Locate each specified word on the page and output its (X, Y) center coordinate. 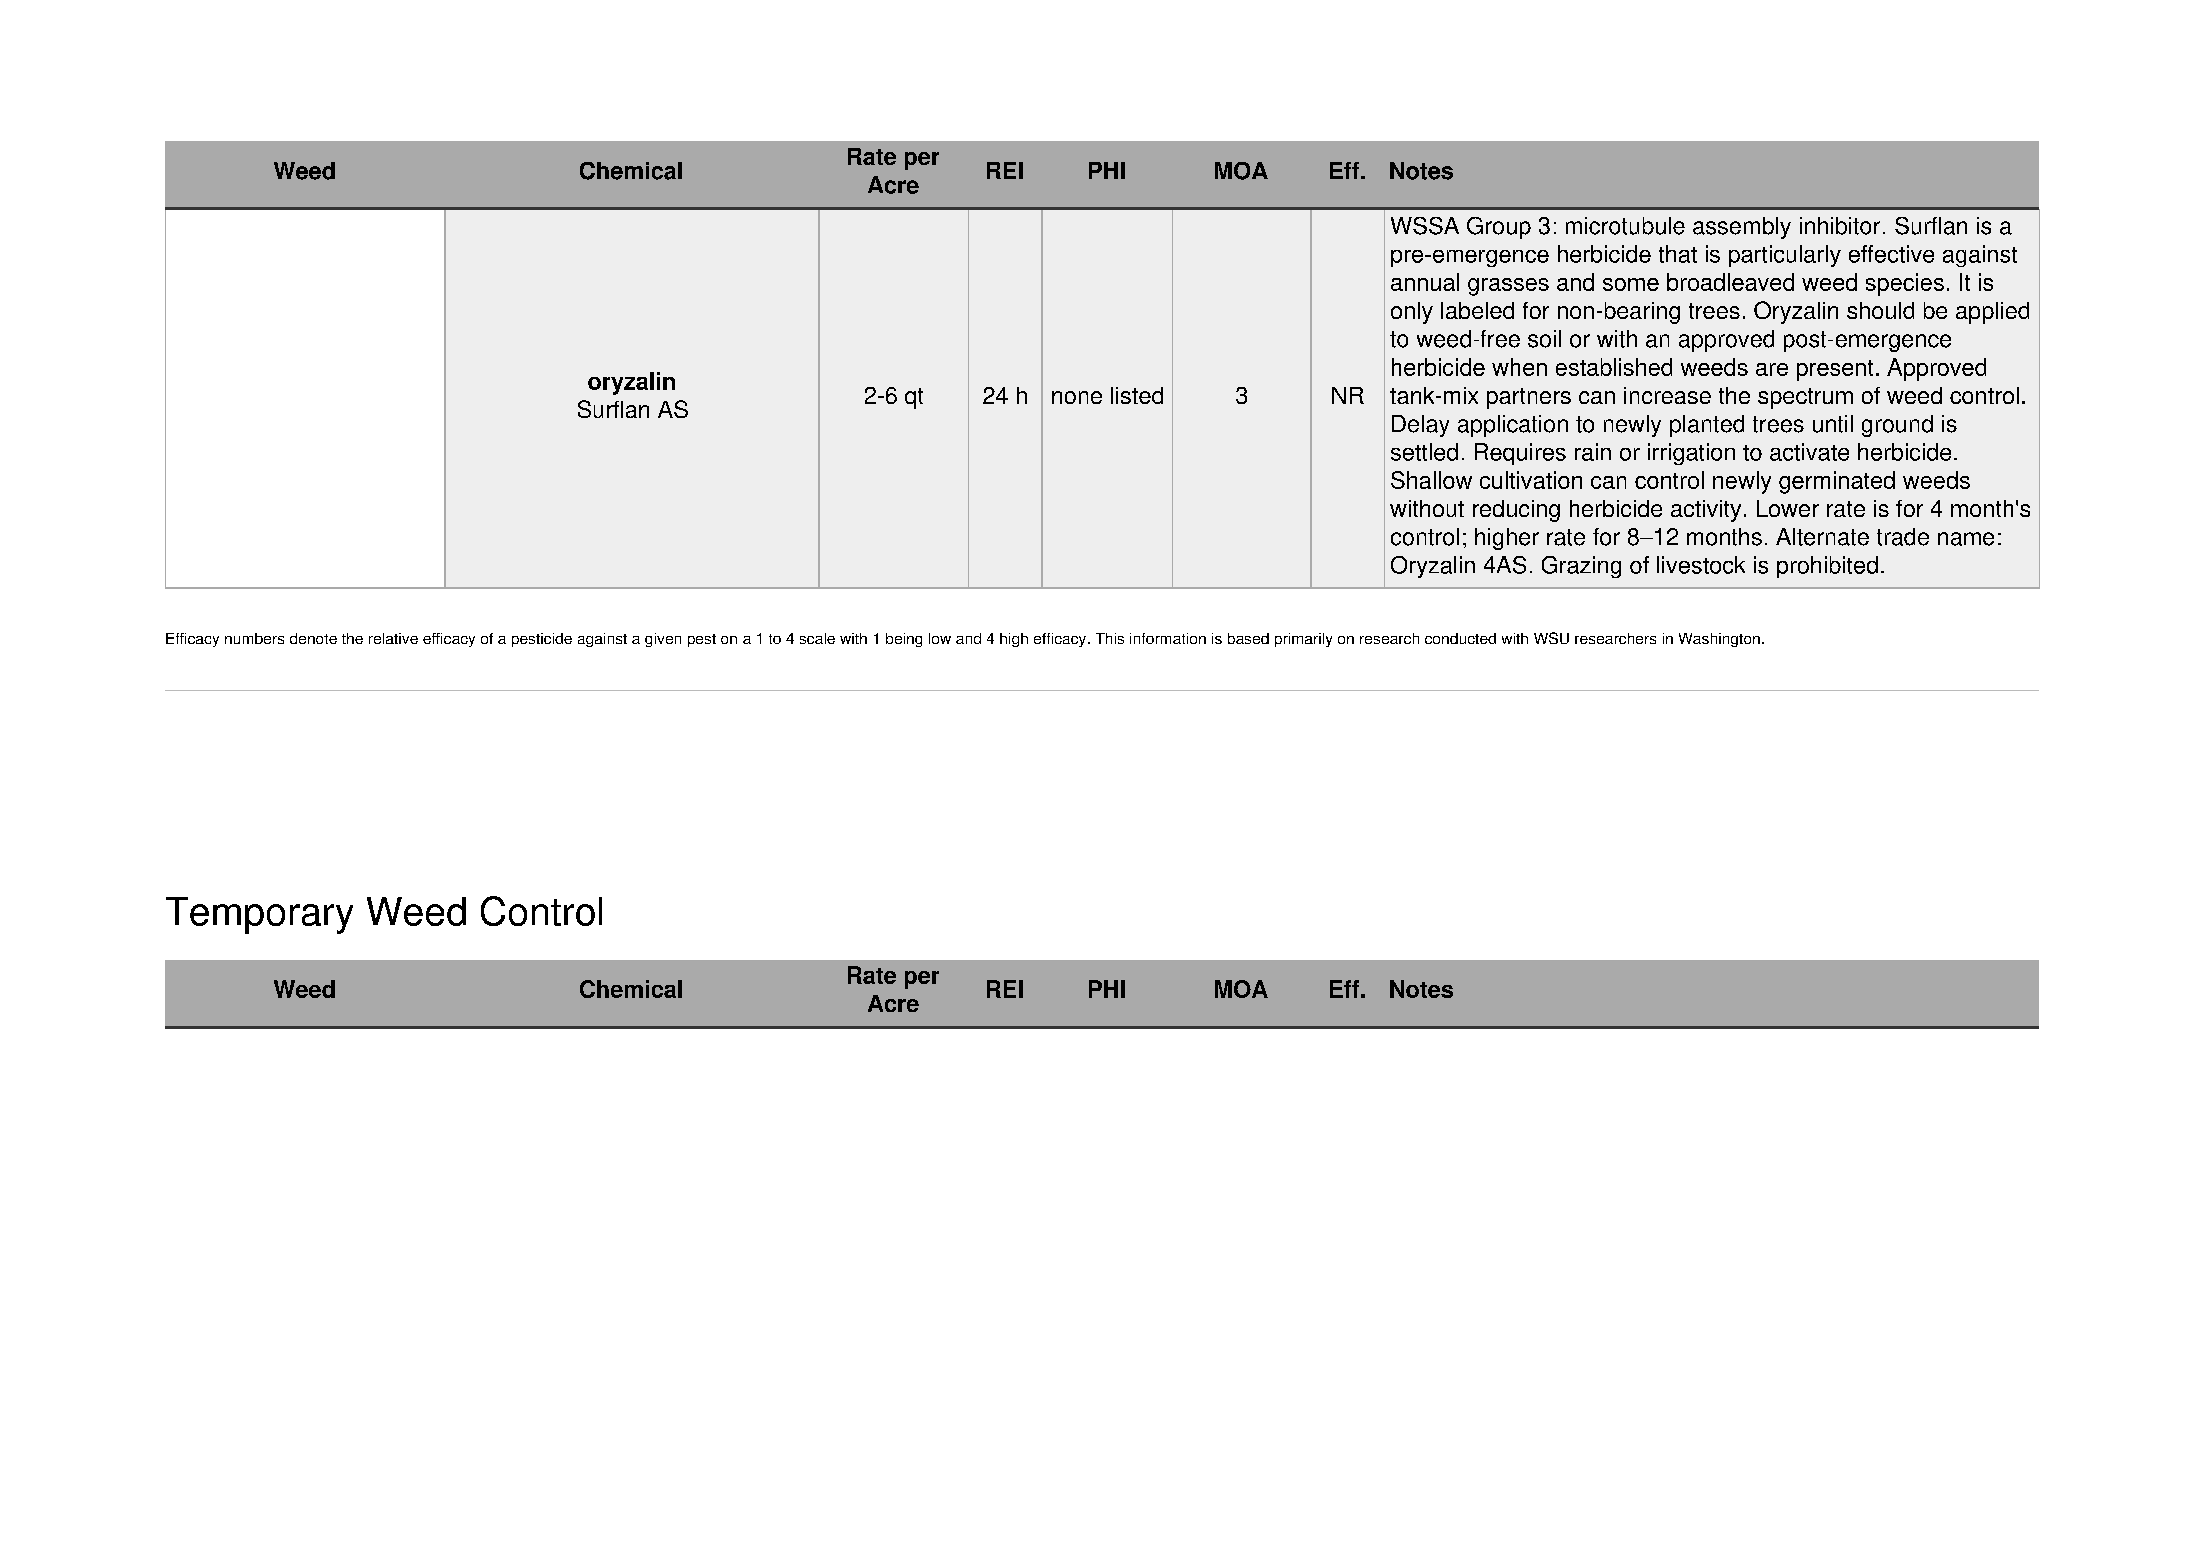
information (1168, 638)
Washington (1719, 640)
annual (1425, 282)
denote (313, 638)
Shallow (1431, 480)
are (1772, 369)
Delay (1420, 426)
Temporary (259, 915)
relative (393, 638)
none (1077, 397)
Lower (1788, 508)
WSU (1551, 638)
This (1110, 638)
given (663, 640)
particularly (1785, 256)
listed (1137, 395)
